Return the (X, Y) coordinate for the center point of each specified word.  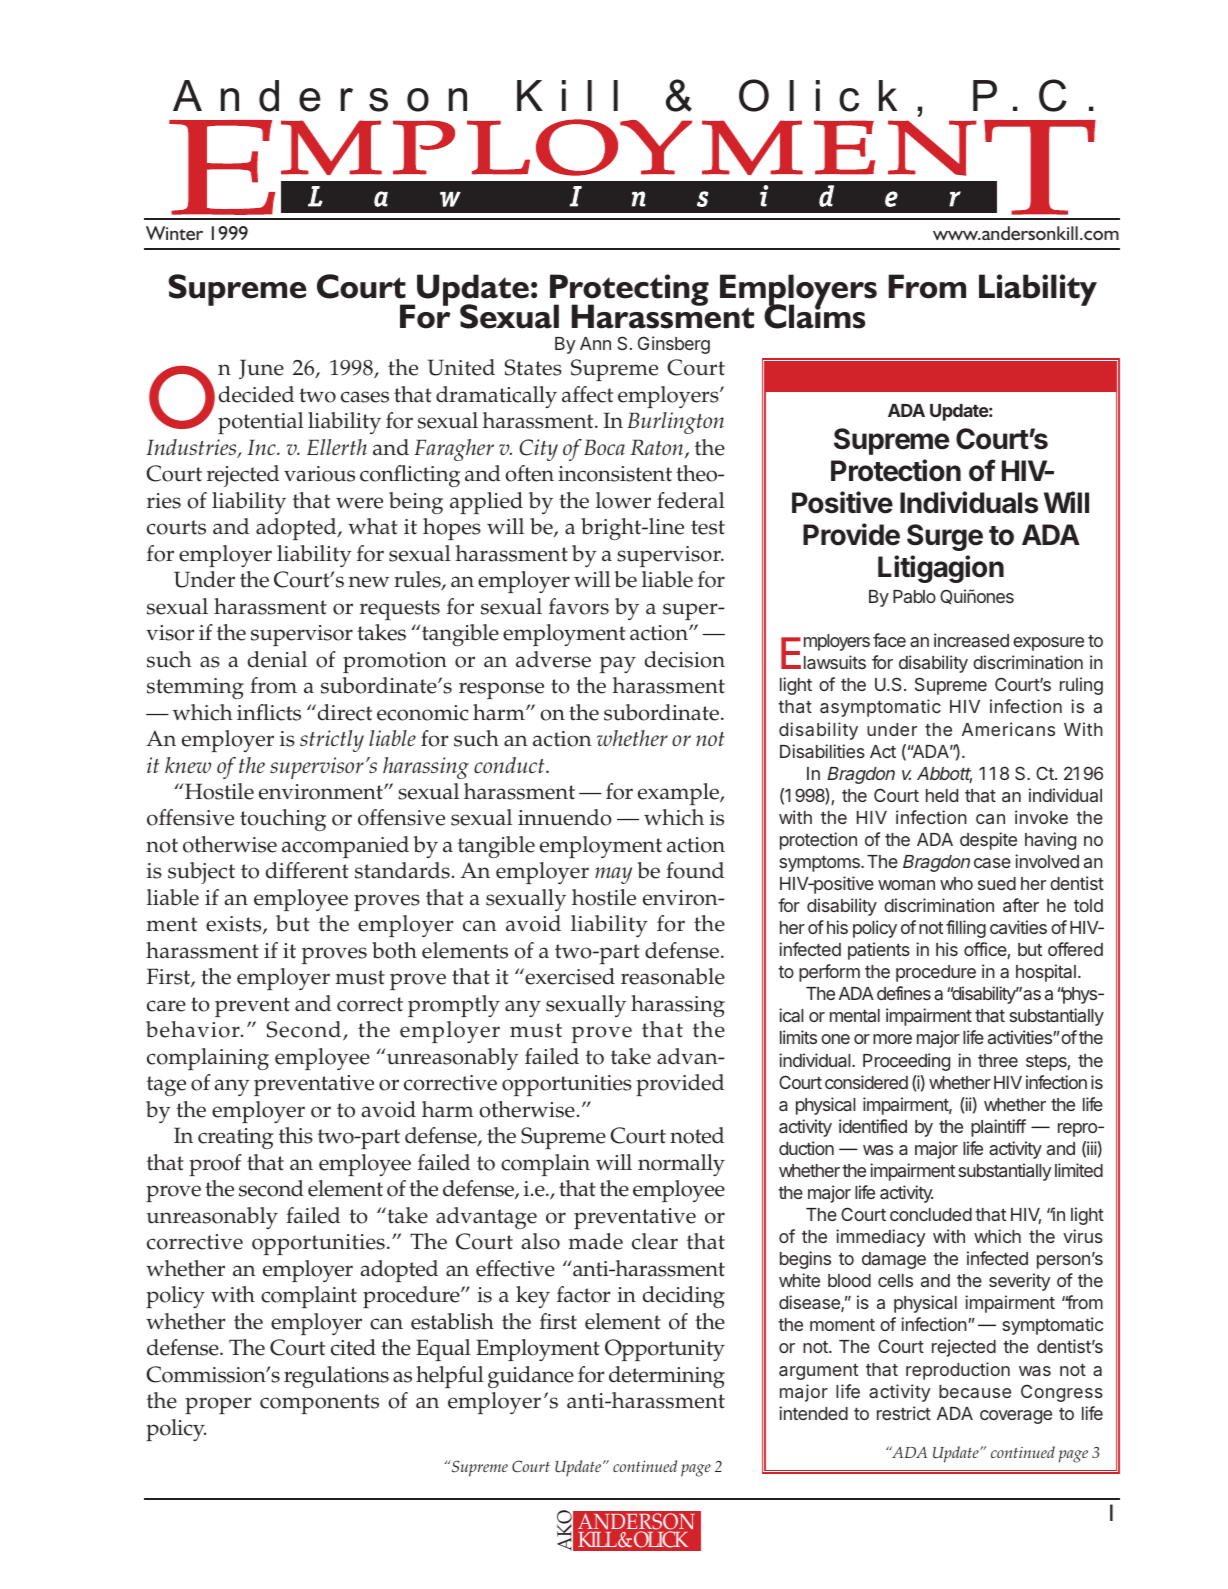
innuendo (565, 817)
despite (988, 841)
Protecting (629, 291)
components (319, 1404)
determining (667, 1377)
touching (283, 820)
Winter (174, 233)
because (975, 1391)
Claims (814, 316)
